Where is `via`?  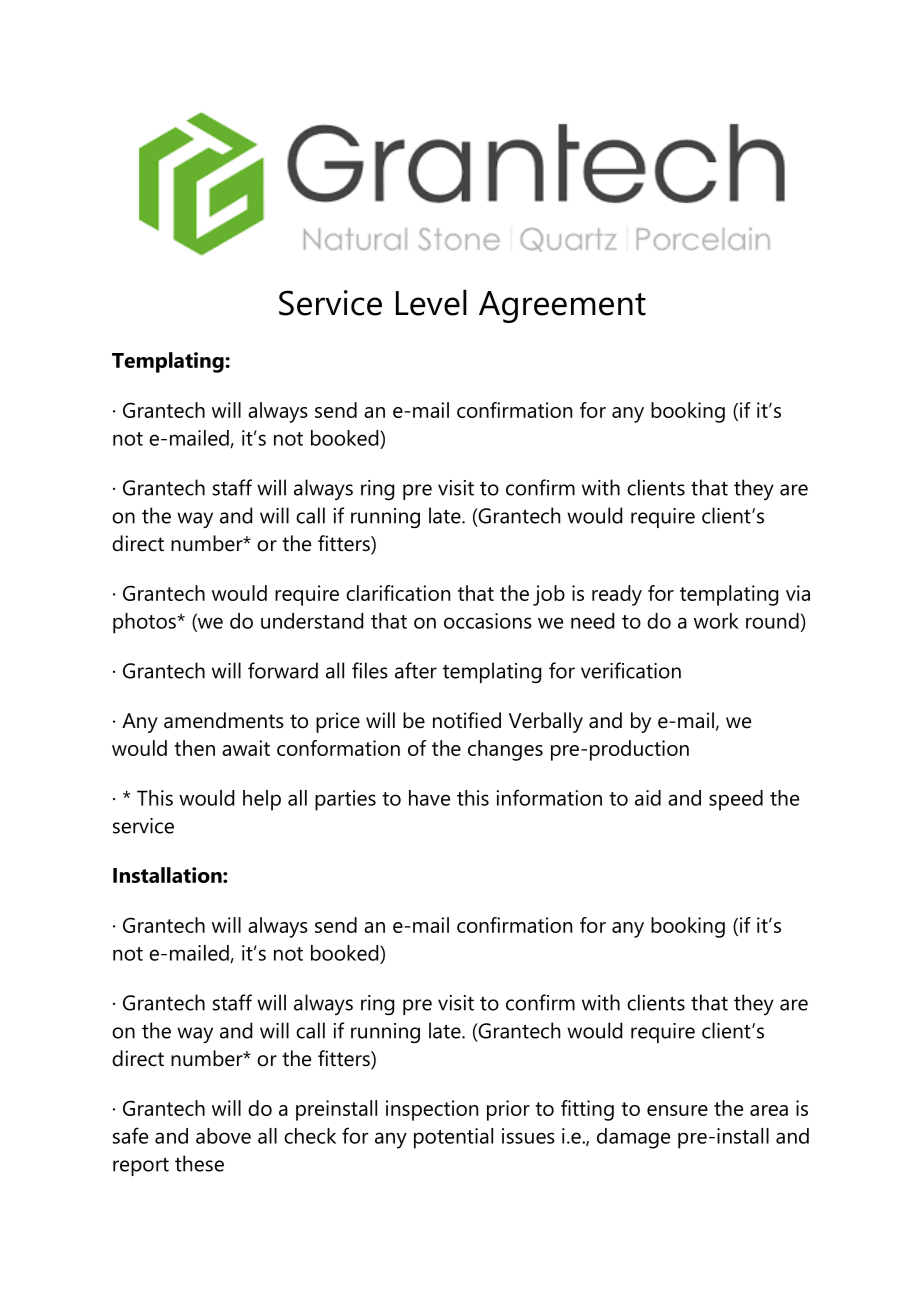 via is located at coordinates (798, 593).
